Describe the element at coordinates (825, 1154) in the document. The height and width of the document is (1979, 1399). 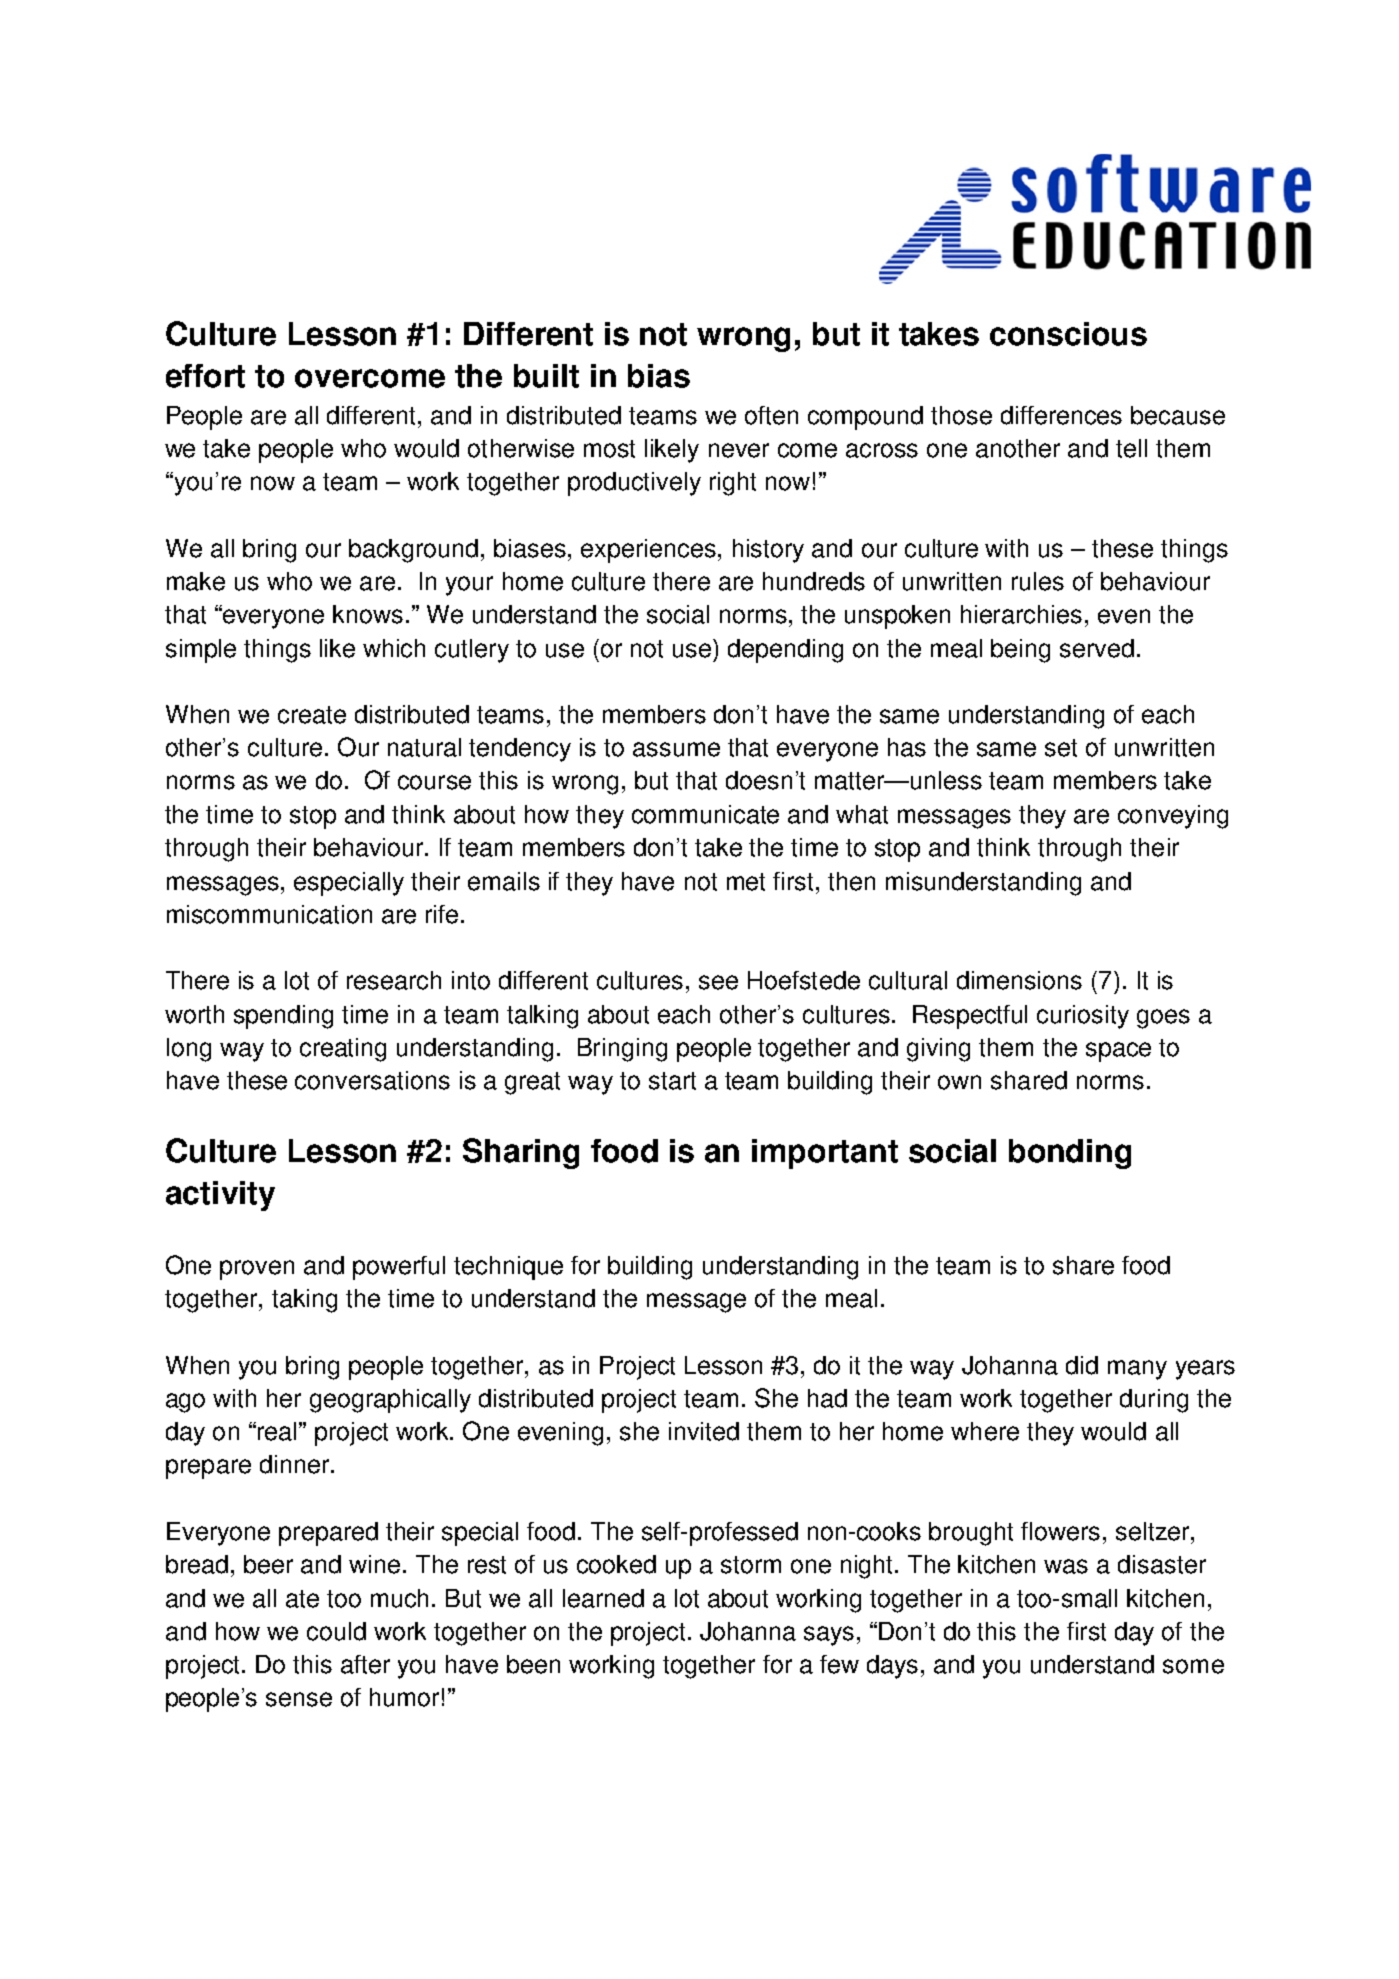
I see `important` at that location.
